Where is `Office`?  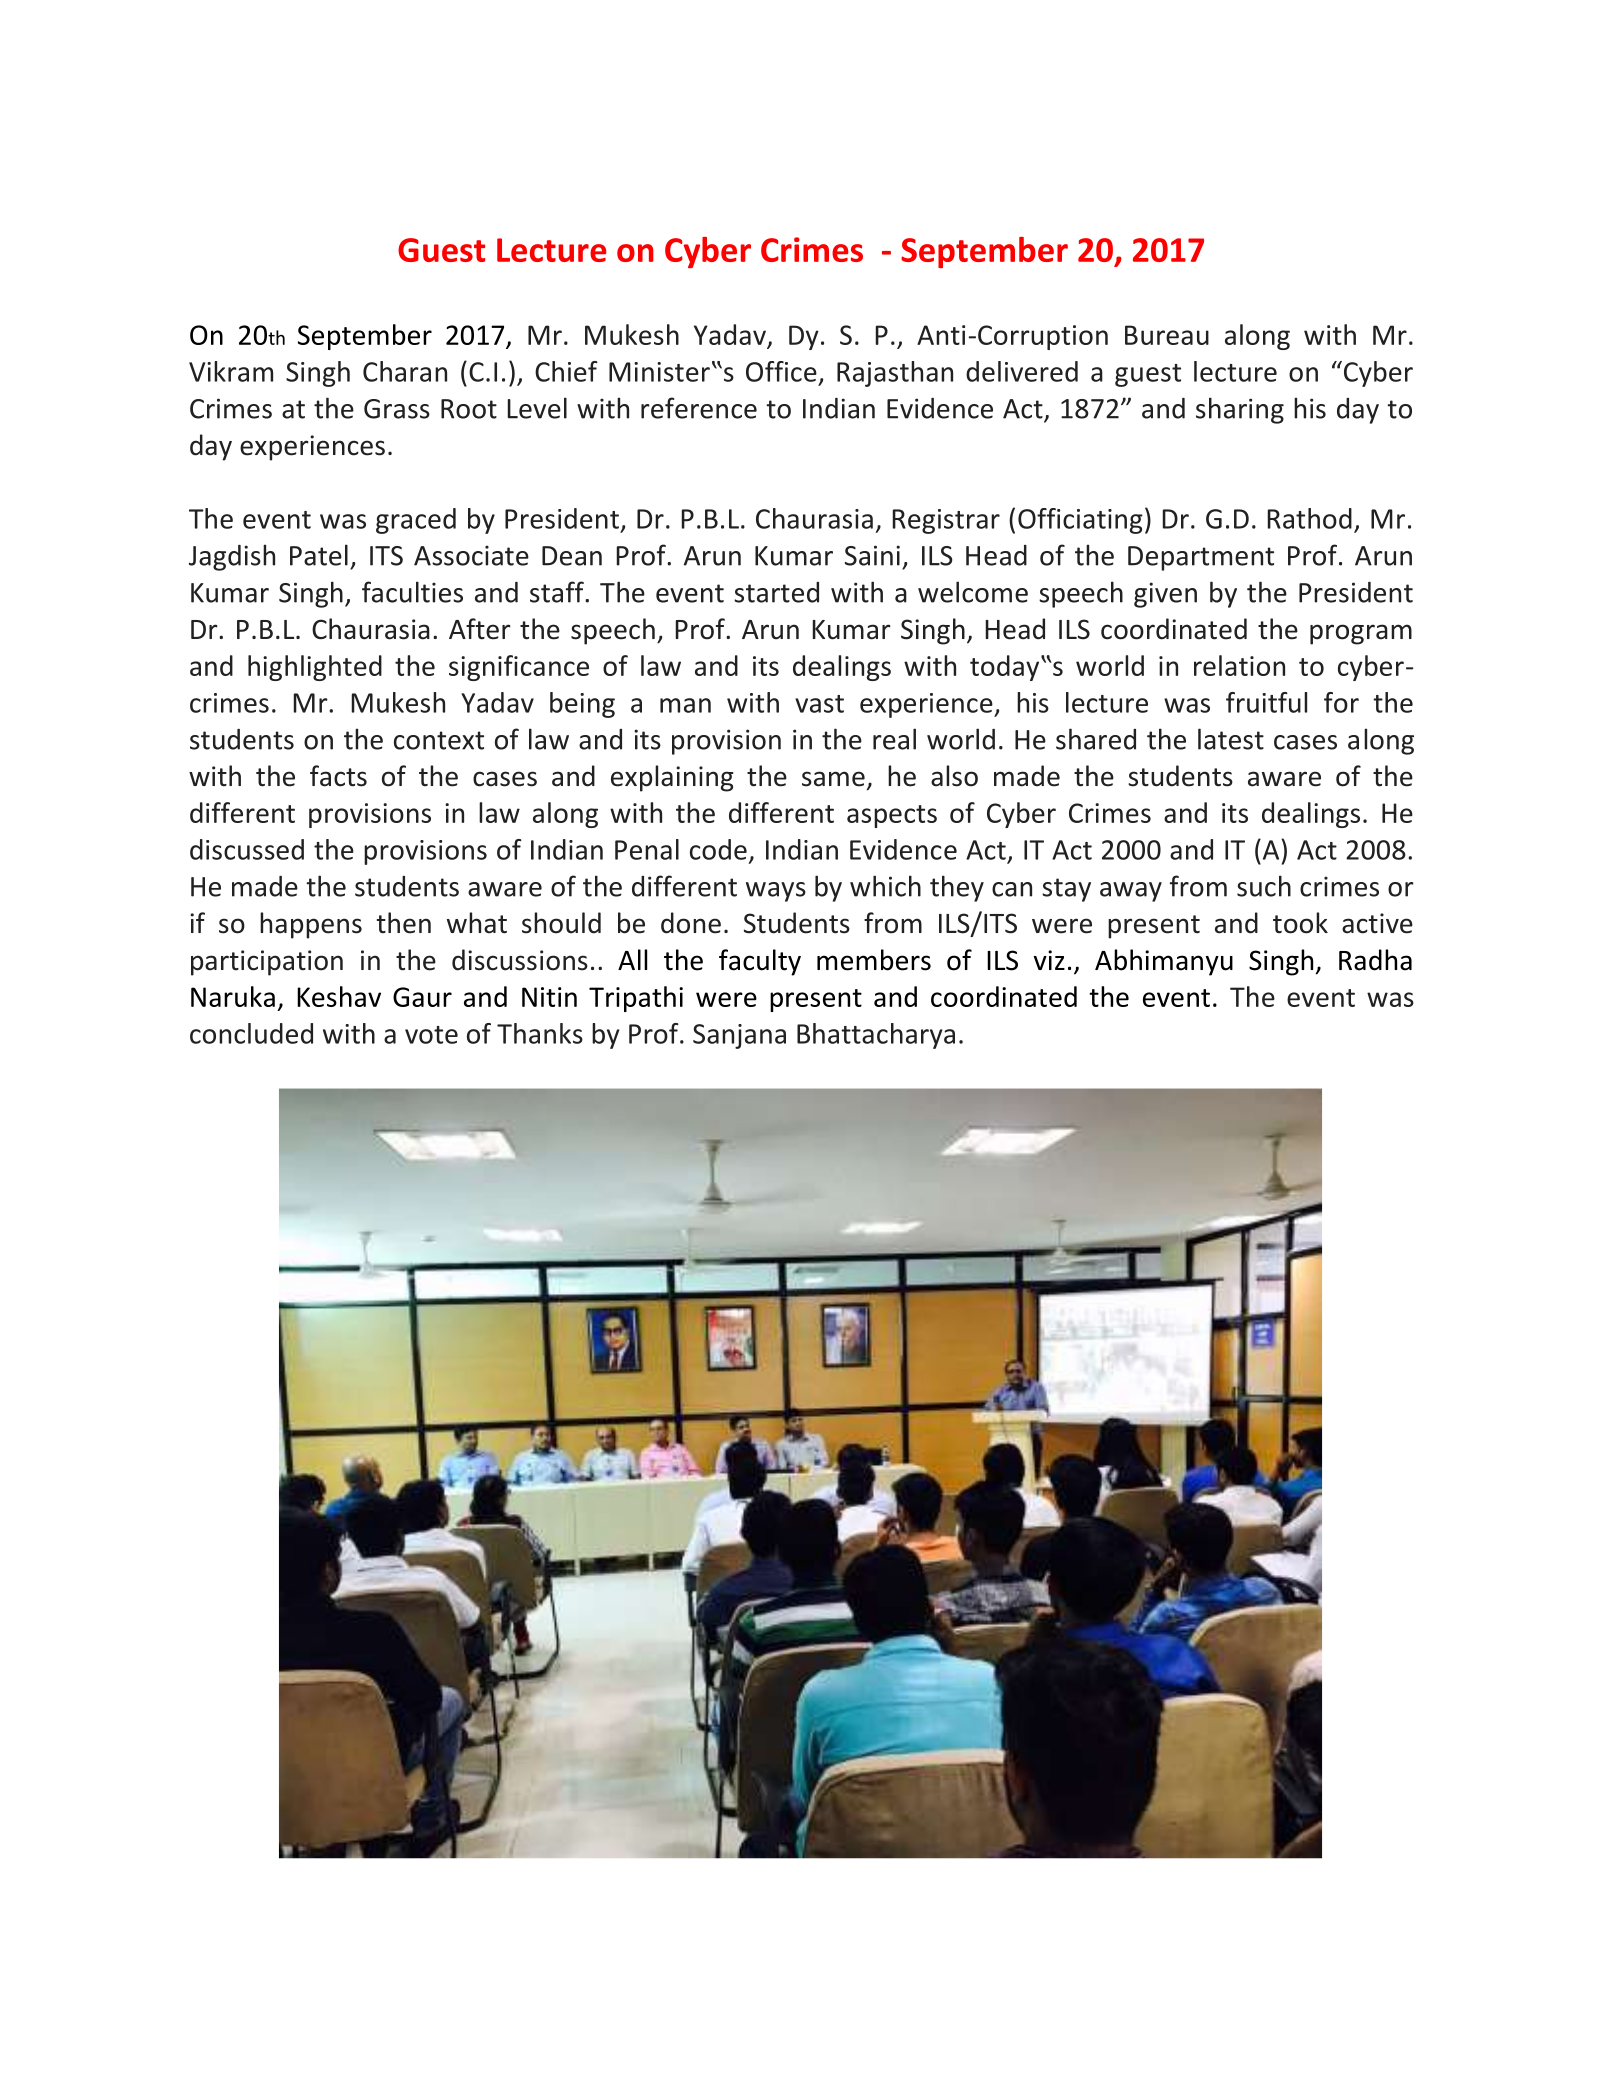 Office is located at coordinates (781, 371).
